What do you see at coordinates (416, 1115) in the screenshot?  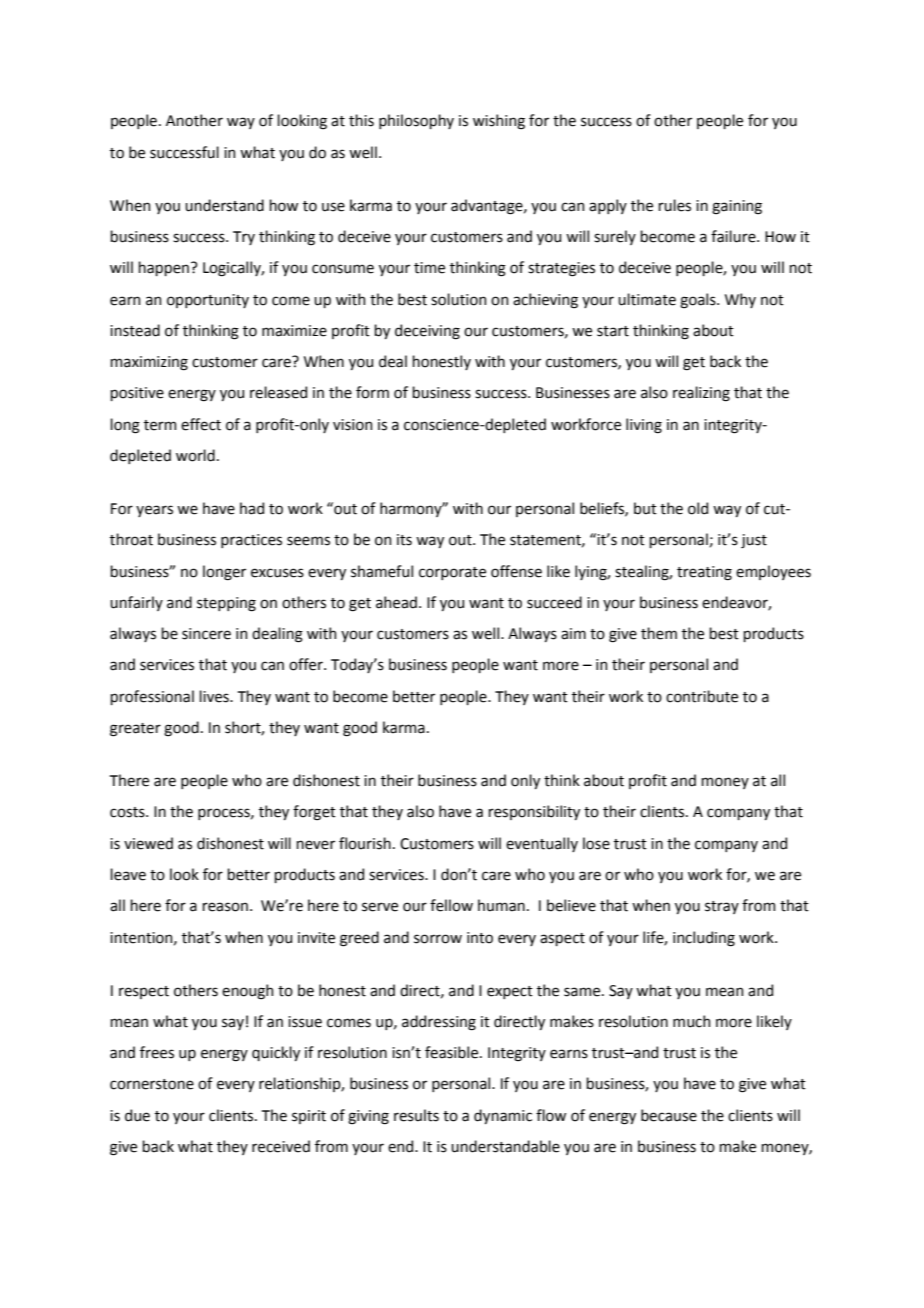 I see `results` at bounding box center [416, 1115].
